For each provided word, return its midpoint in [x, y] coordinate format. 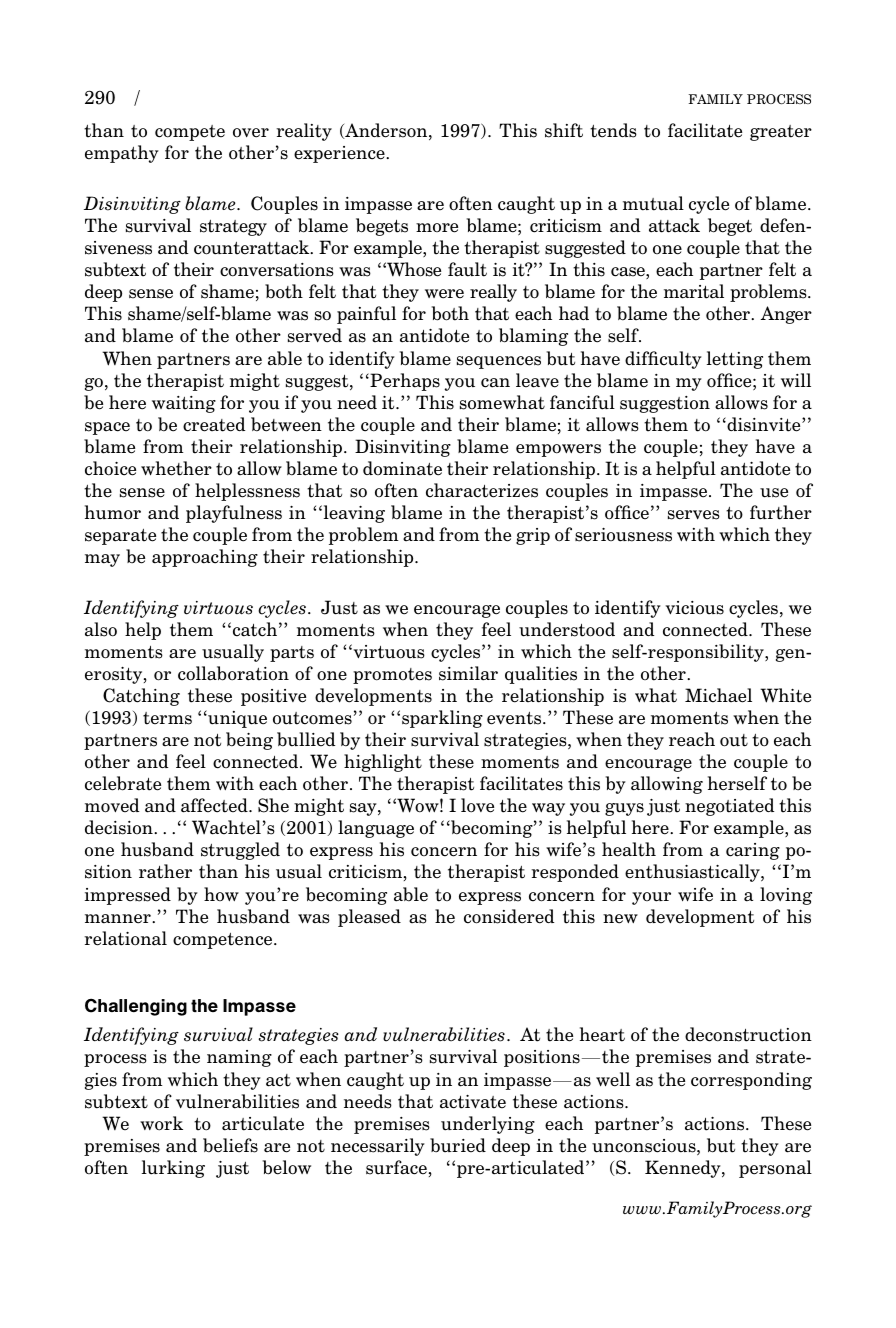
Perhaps [404, 382]
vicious [694, 608]
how [221, 894]
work [161, 1123]
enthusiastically [693, 873]
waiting [184, 404]
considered [509, 916]
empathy [122, 154]
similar [468, 673]
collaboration [233, 673]
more [437, 228]
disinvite [764, 424]
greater [781, 133]
